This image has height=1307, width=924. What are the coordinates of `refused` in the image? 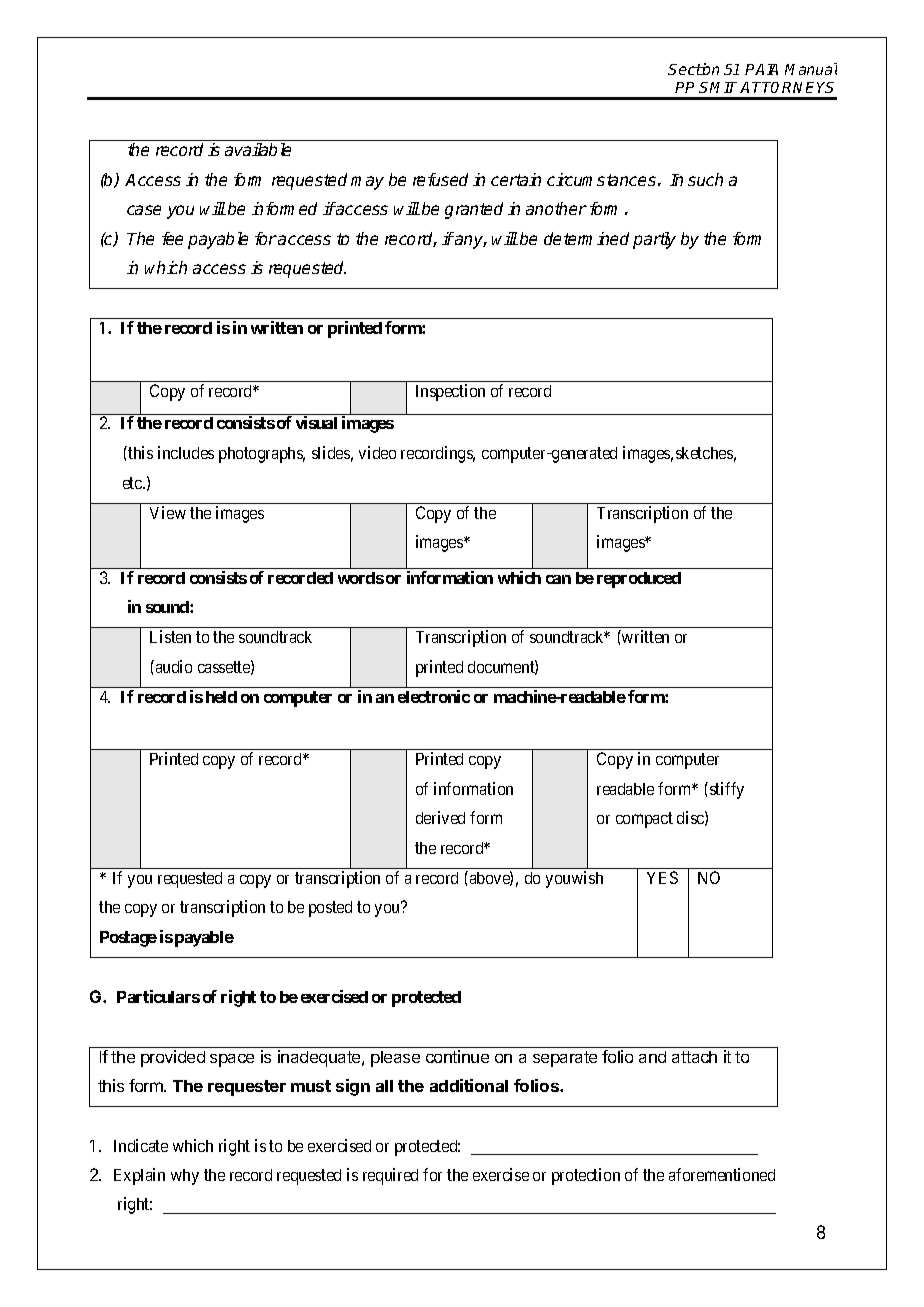 It's located at (440, 179).
